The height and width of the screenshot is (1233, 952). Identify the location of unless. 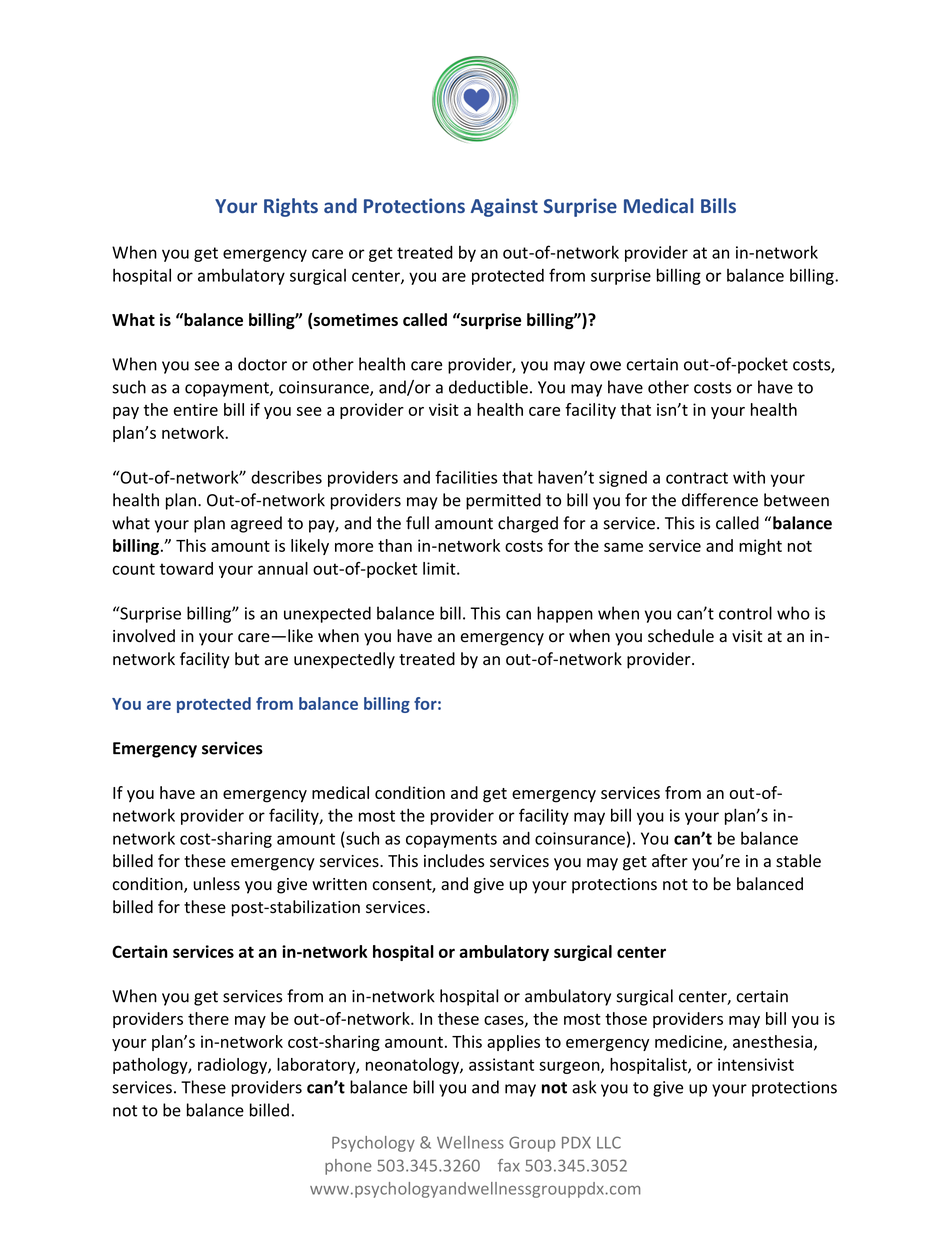
(217, 884).
